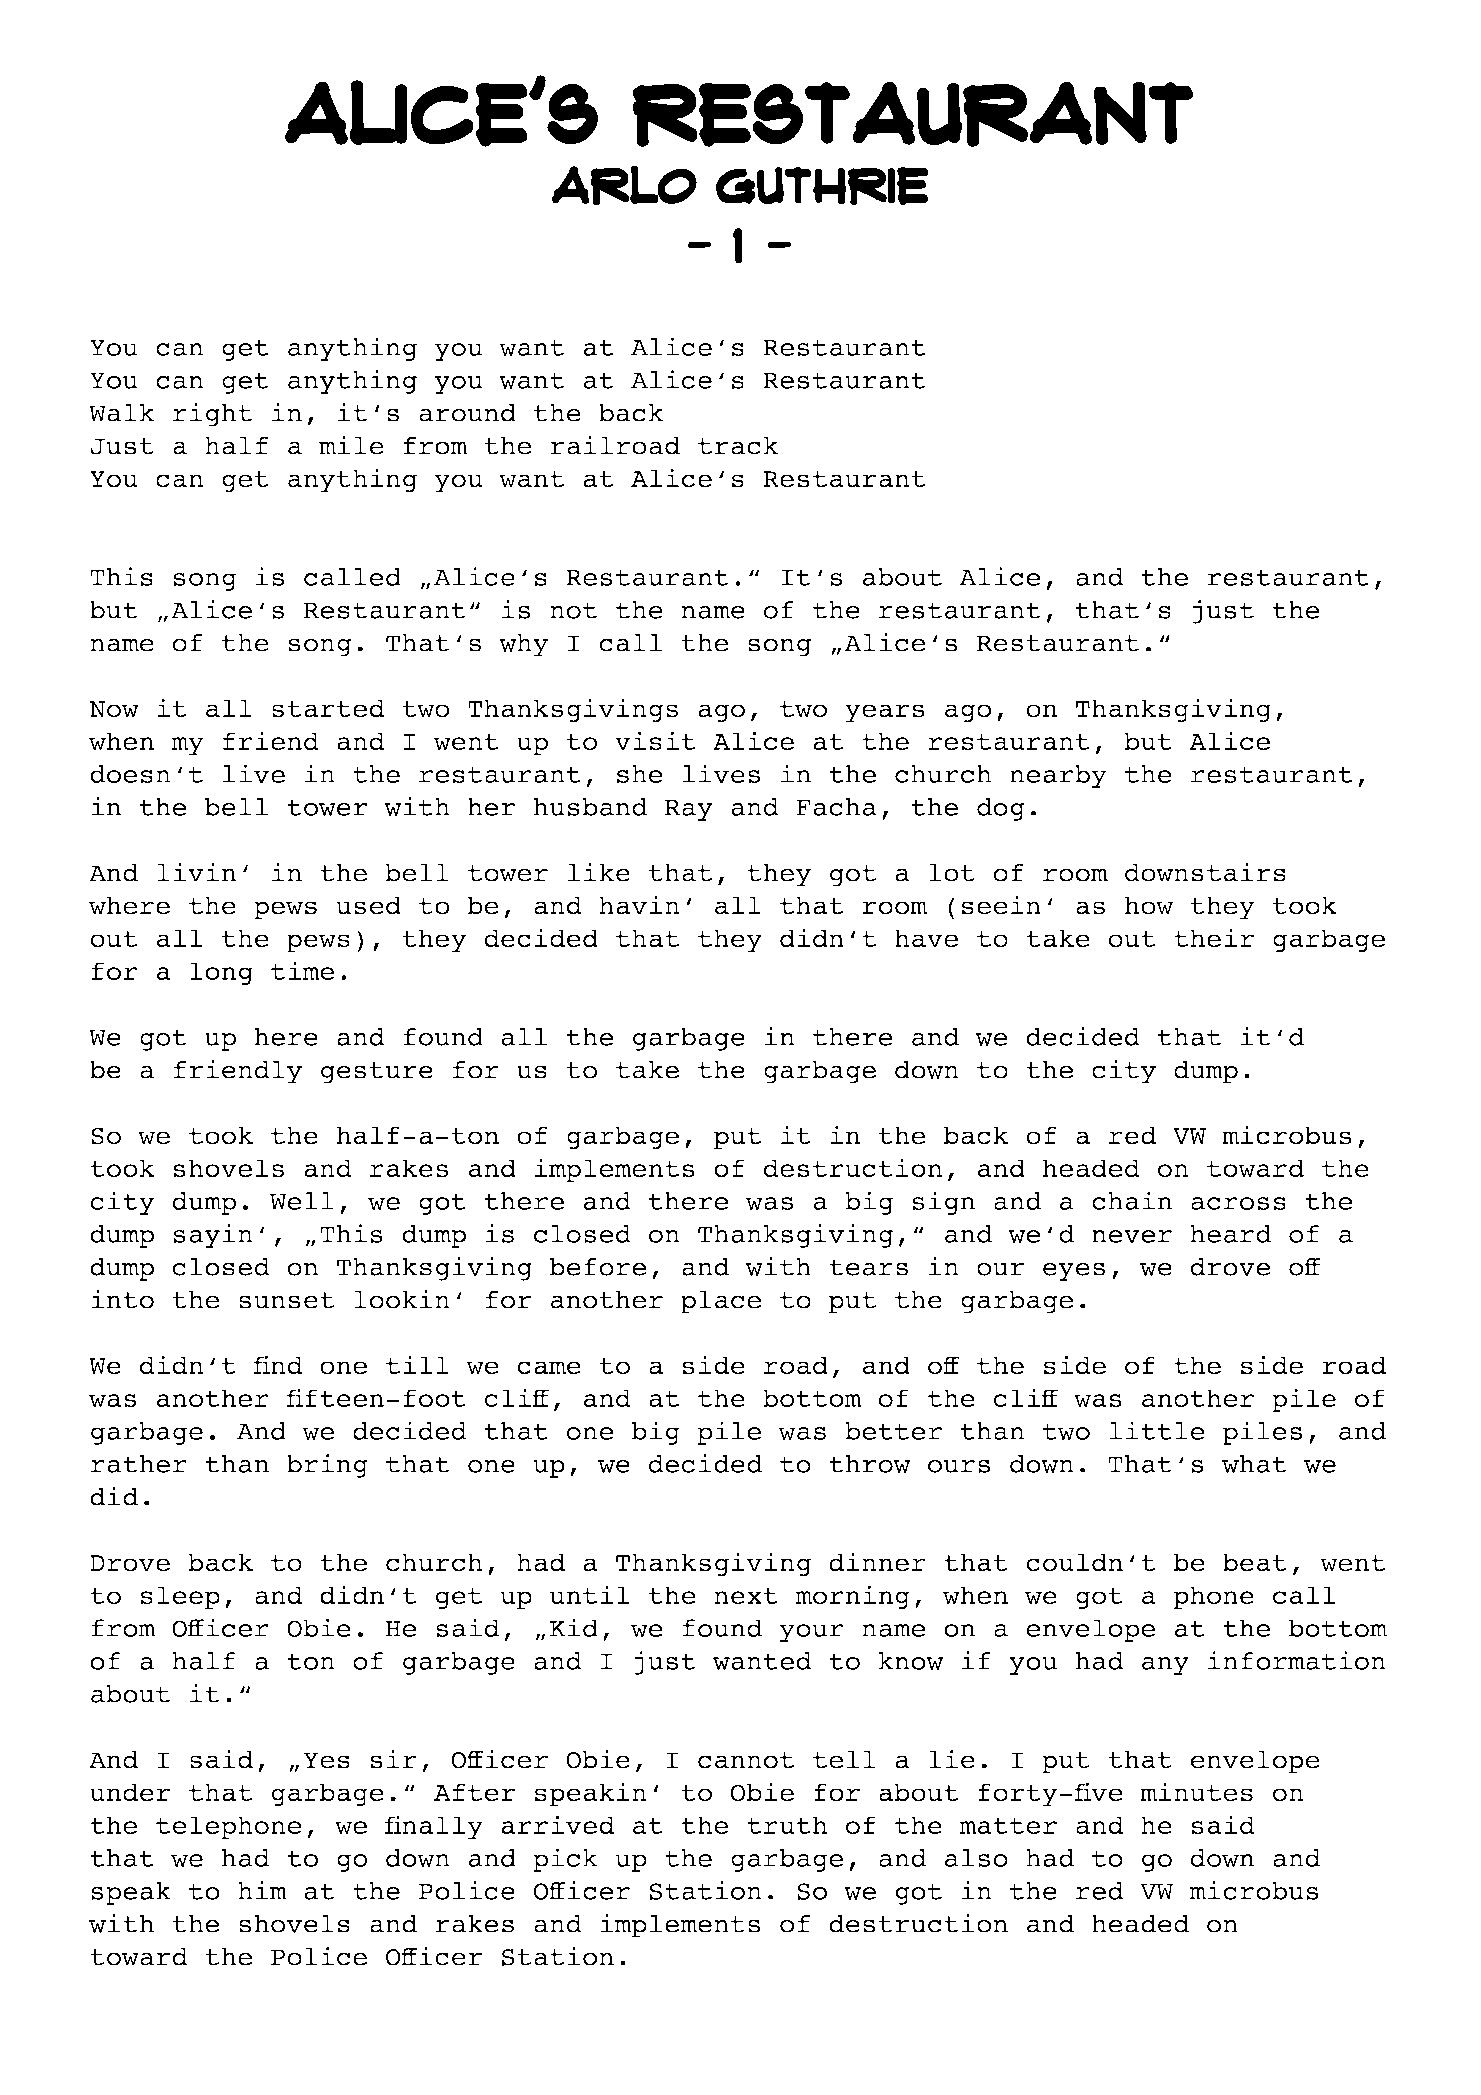  What do you see at coordinates (351, 445) in the page?
I see `mile` at bounding box center [351, 445].
